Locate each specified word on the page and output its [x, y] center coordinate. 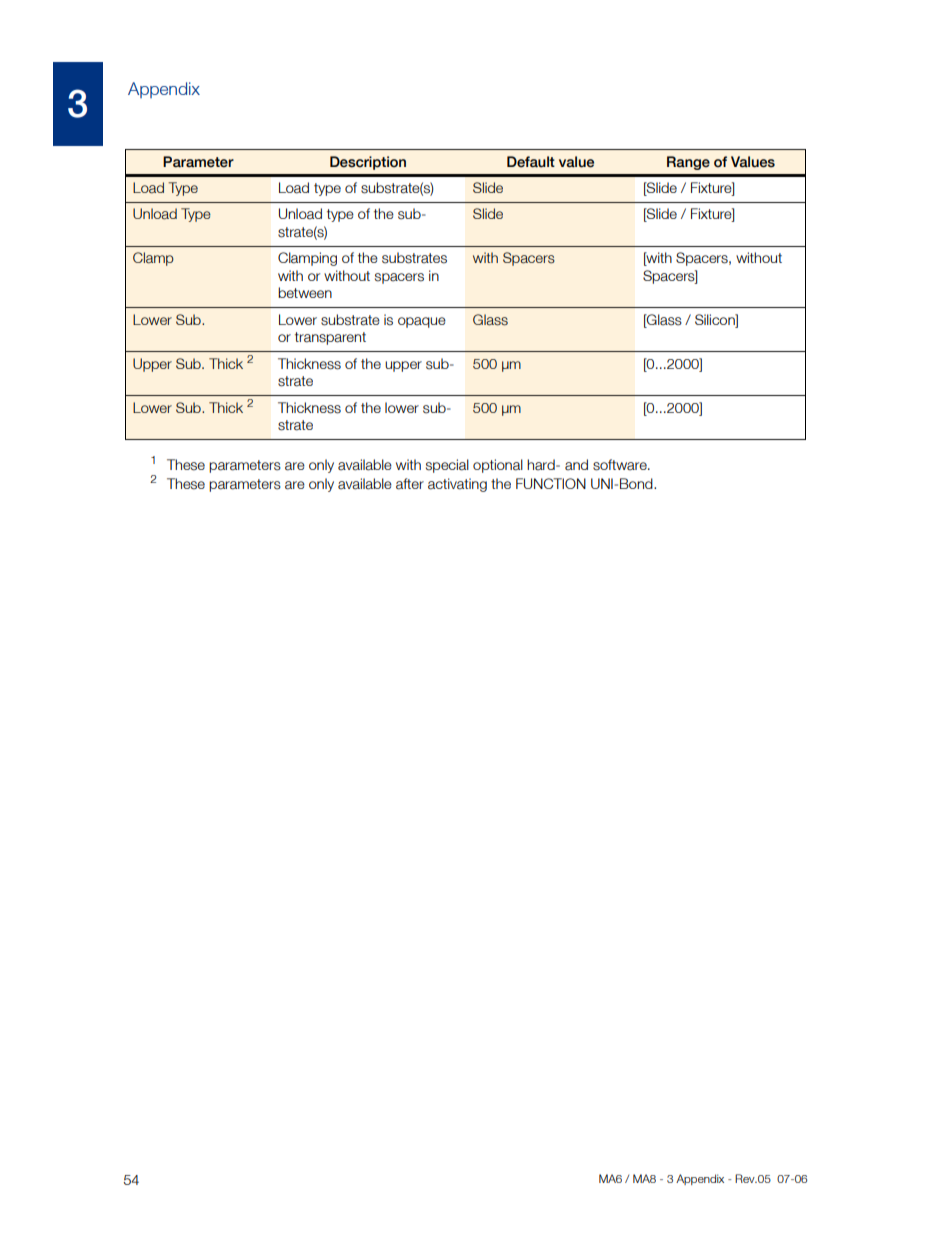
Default [531, 162]
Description [368, 163]
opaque [422, 322]
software [621, 465]
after [410, 484]
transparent [330, 338]
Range [688, 163]
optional [498, 466]
